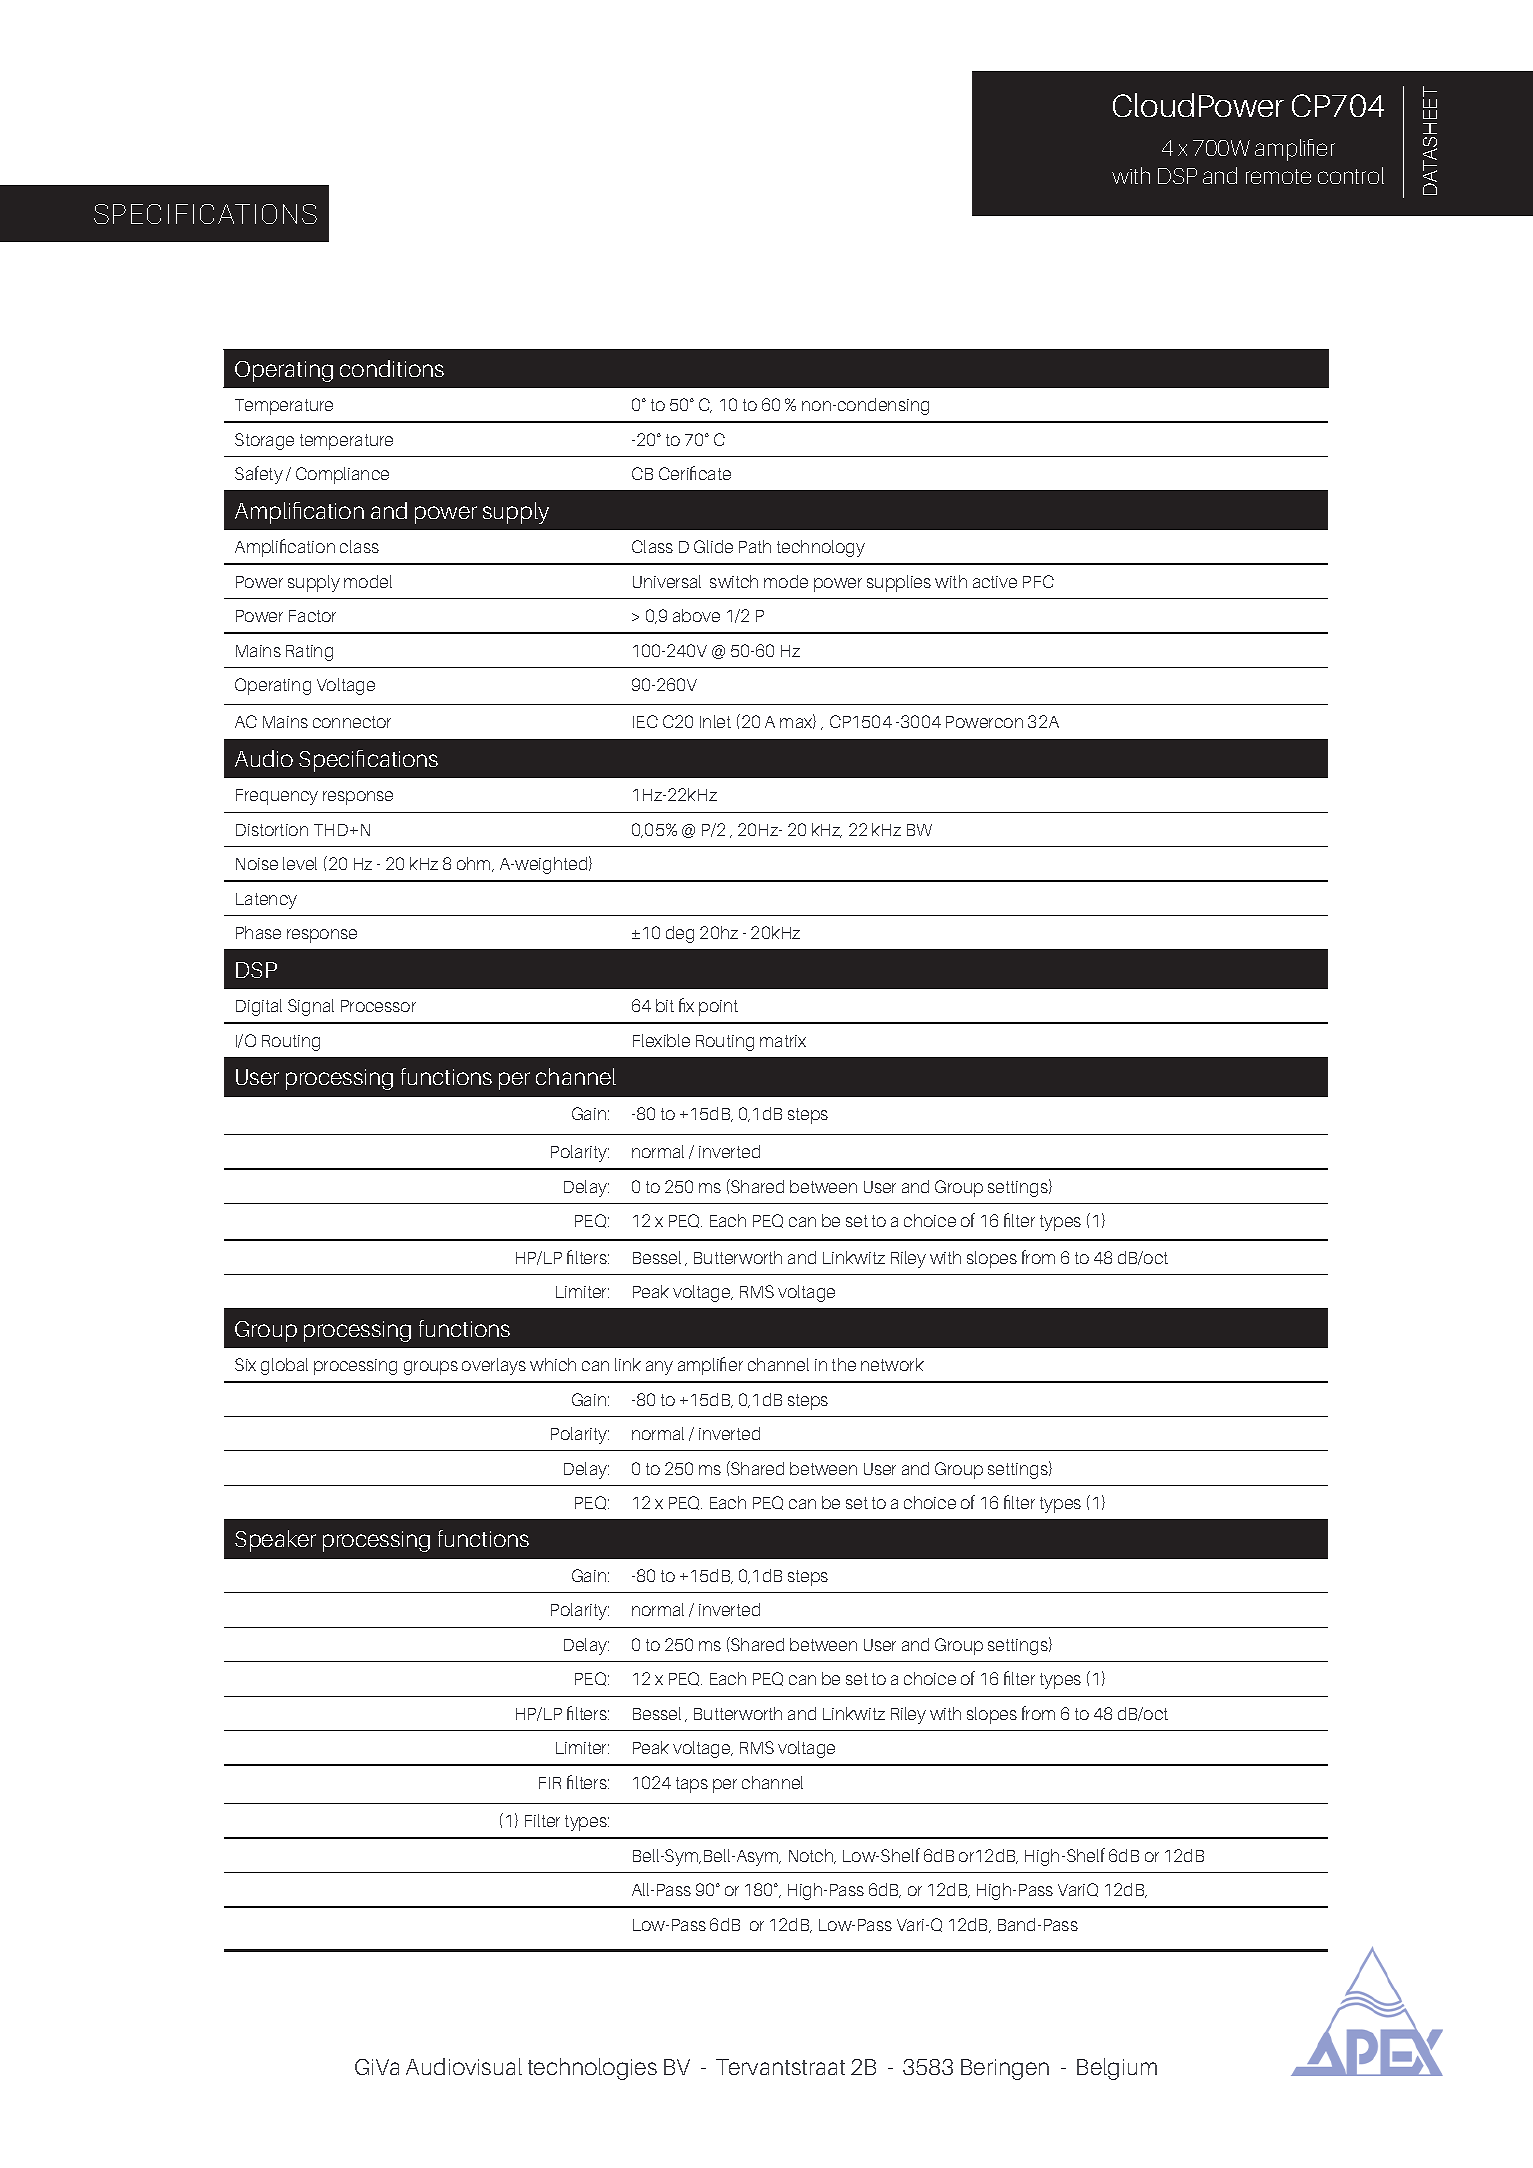 The height and width of the document is (2168, 1533). I want to click on Path, so click(755, 546).
